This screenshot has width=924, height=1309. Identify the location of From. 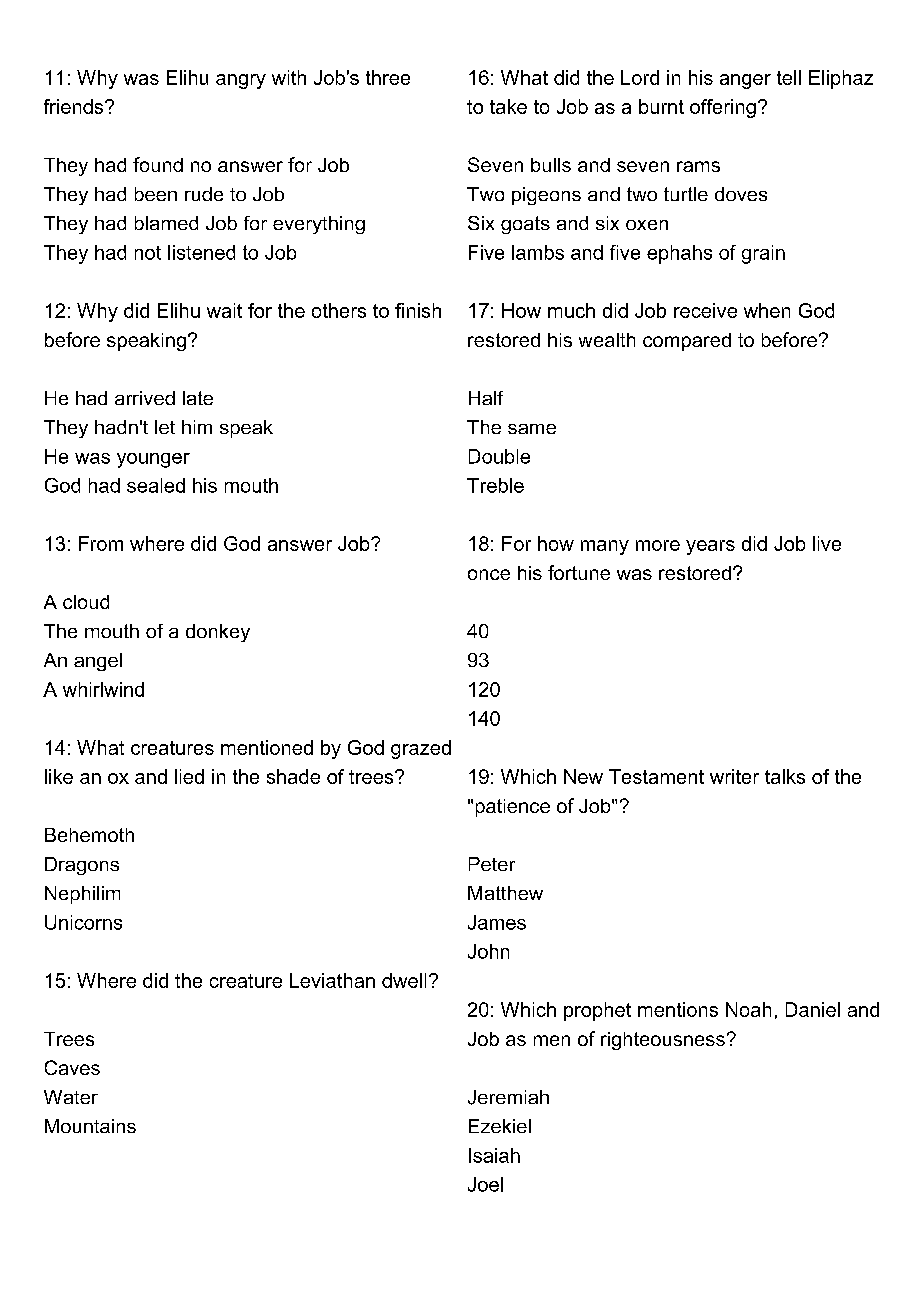
(101, 543).
